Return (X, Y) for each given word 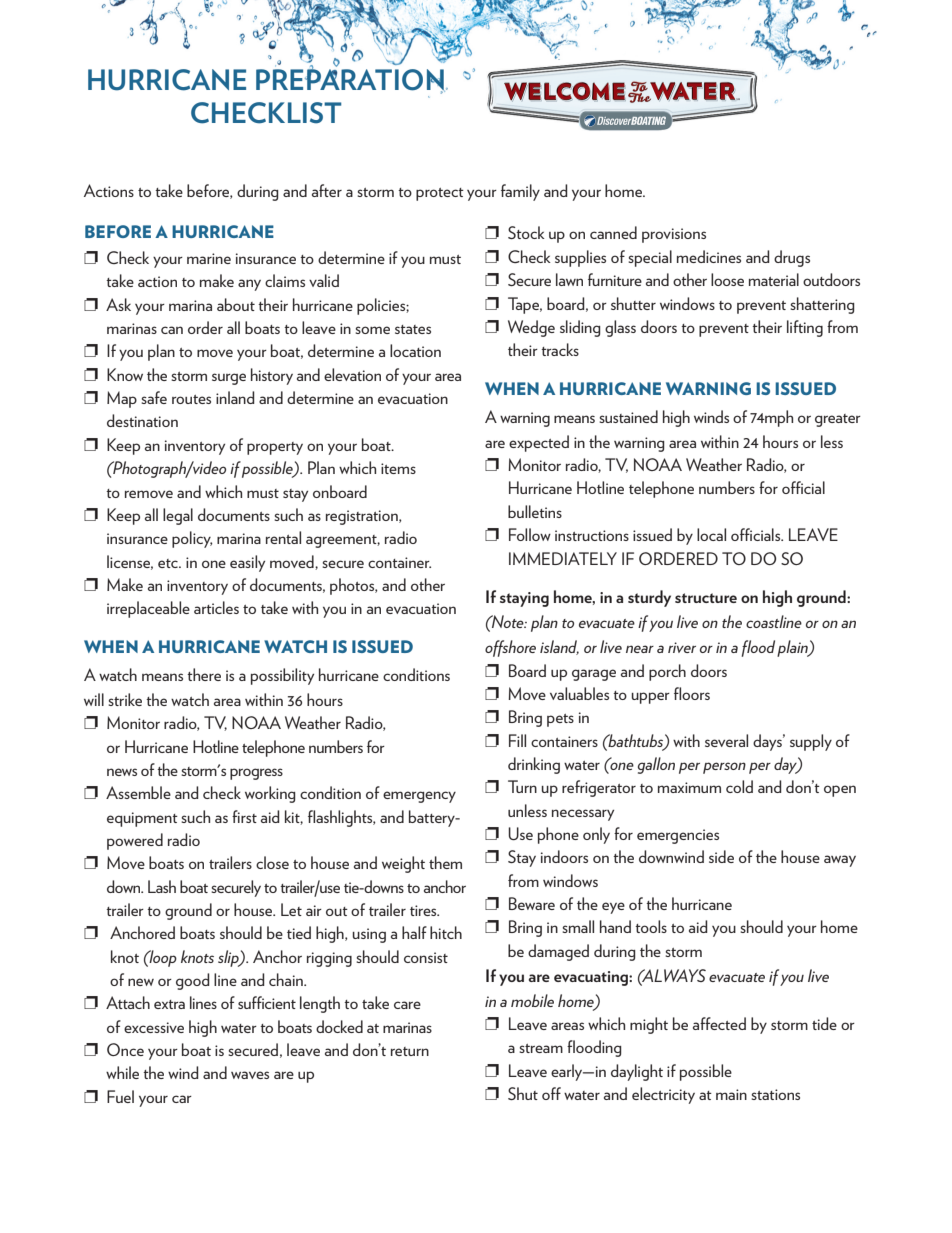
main (731, 1094)
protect (440, 194)
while (122, 1072)
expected (539, 443)
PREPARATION (350, 80)
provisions (674, 235)
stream (541, 1048)
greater (838, 420)
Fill (517, 740)
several (726, 740)
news (122, 772)
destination (142, 420)
